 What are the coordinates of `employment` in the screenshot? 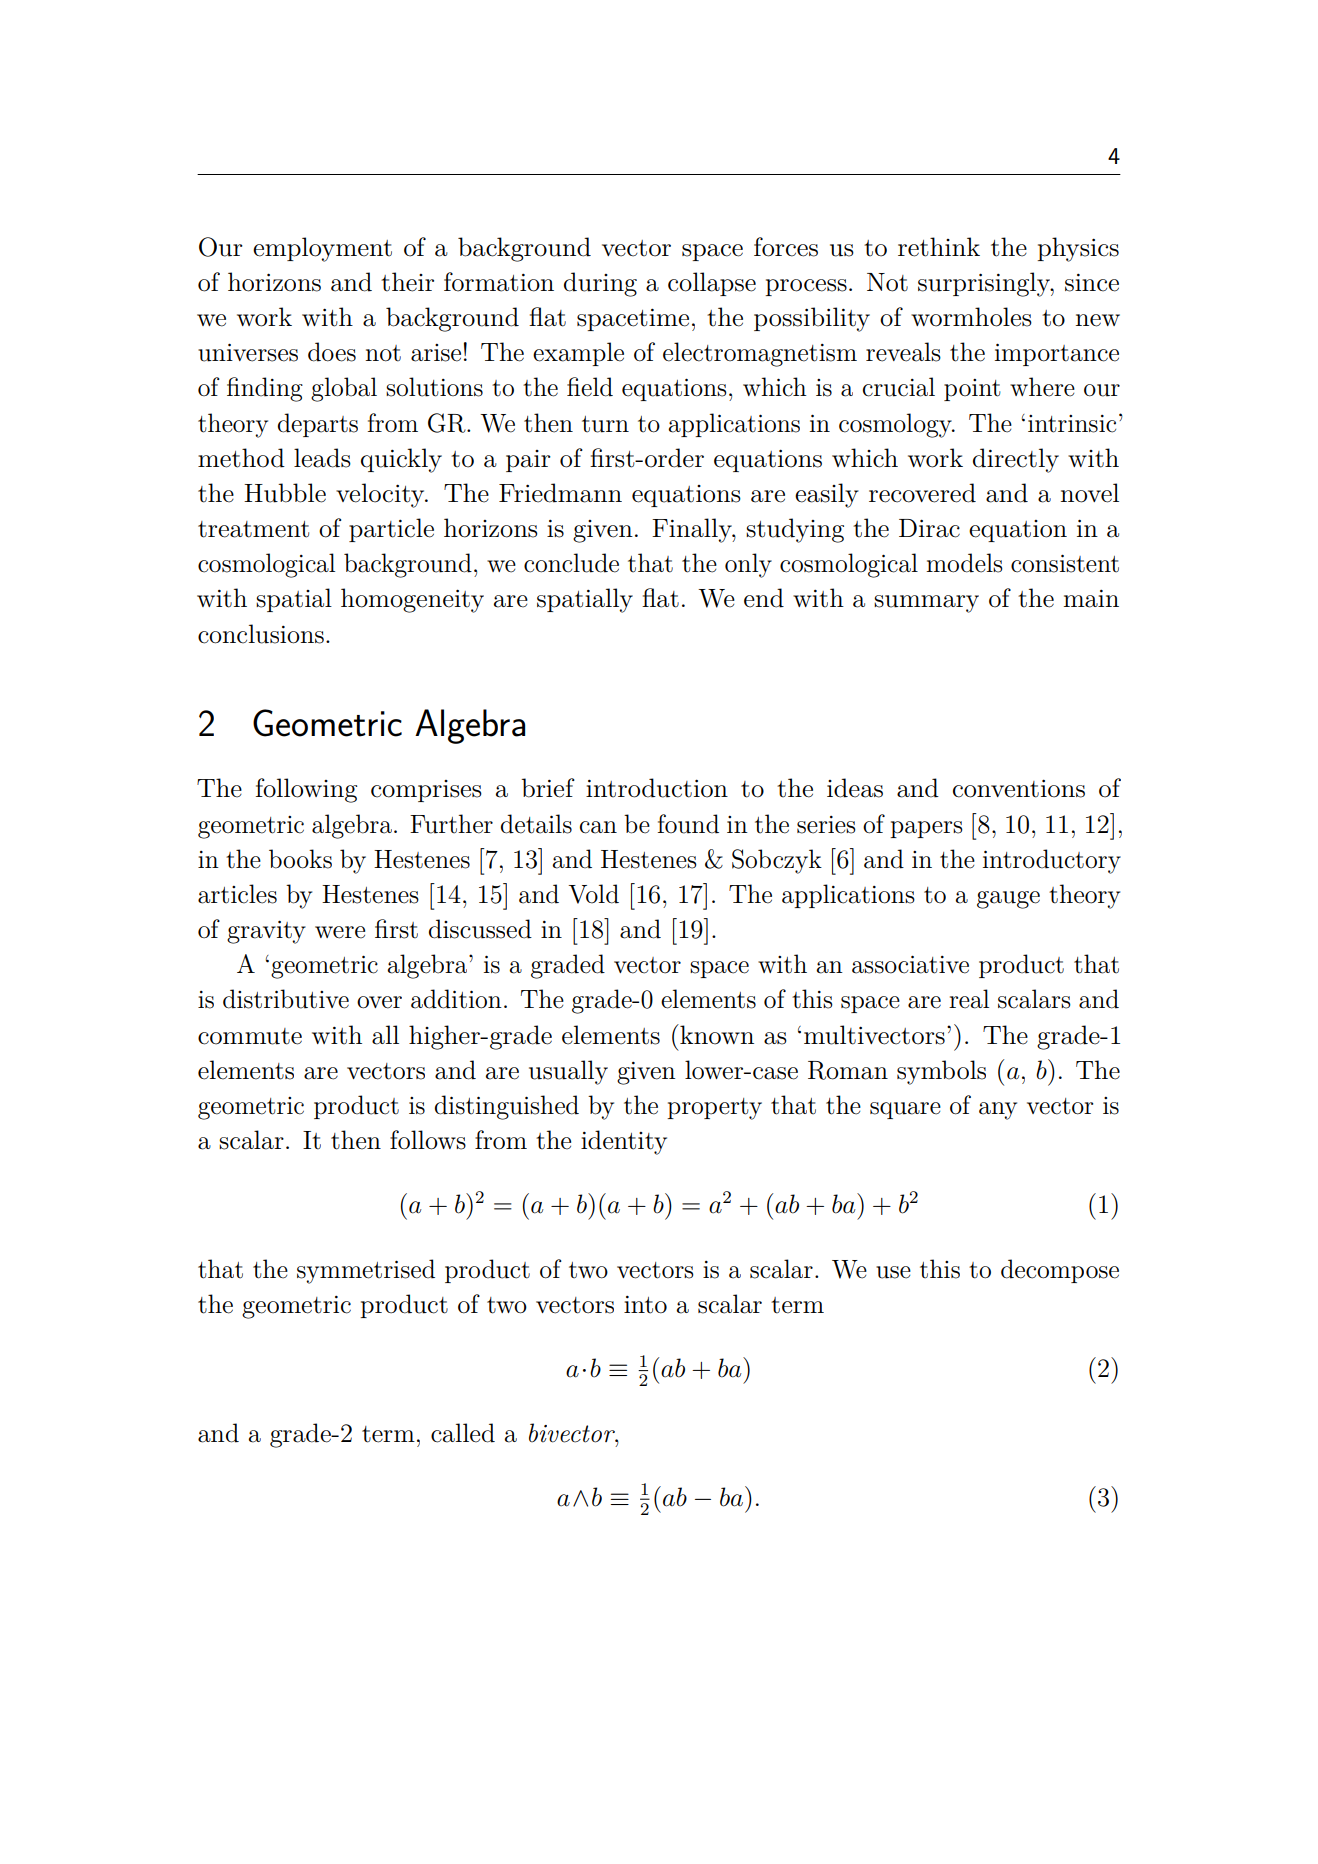 It's located at (322, 249).
